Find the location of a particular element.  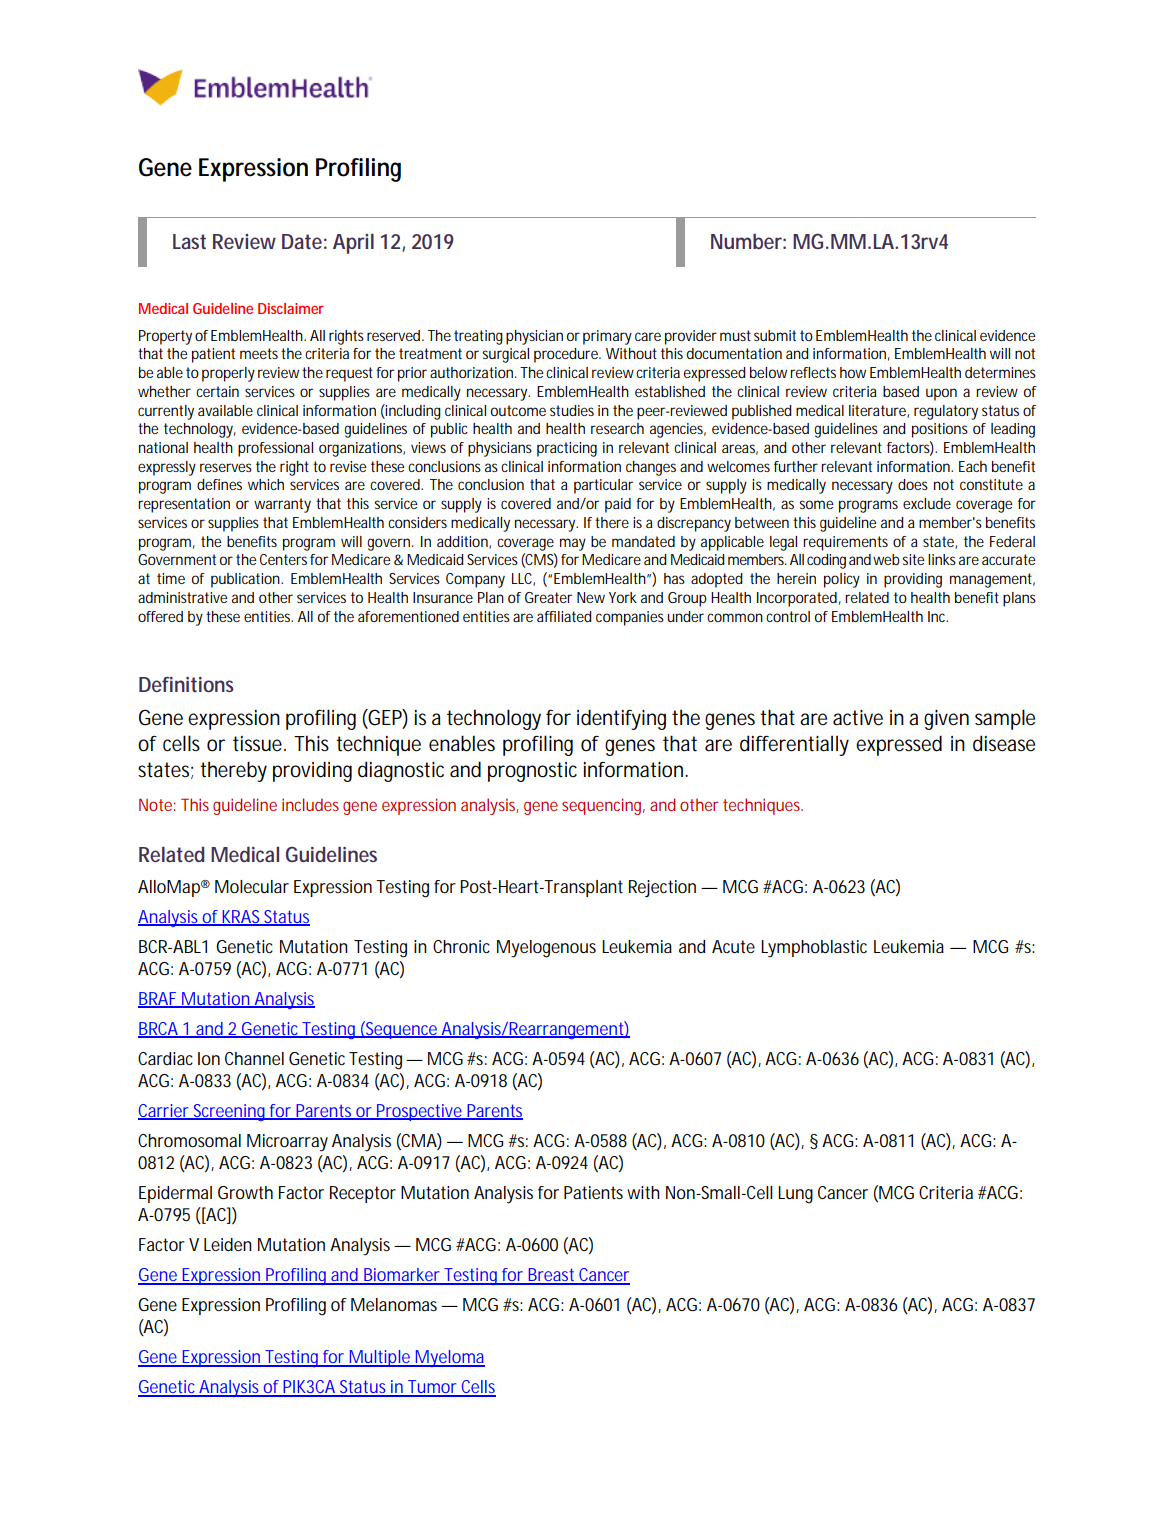

Multiple is located at coordinates (380, 1358).
